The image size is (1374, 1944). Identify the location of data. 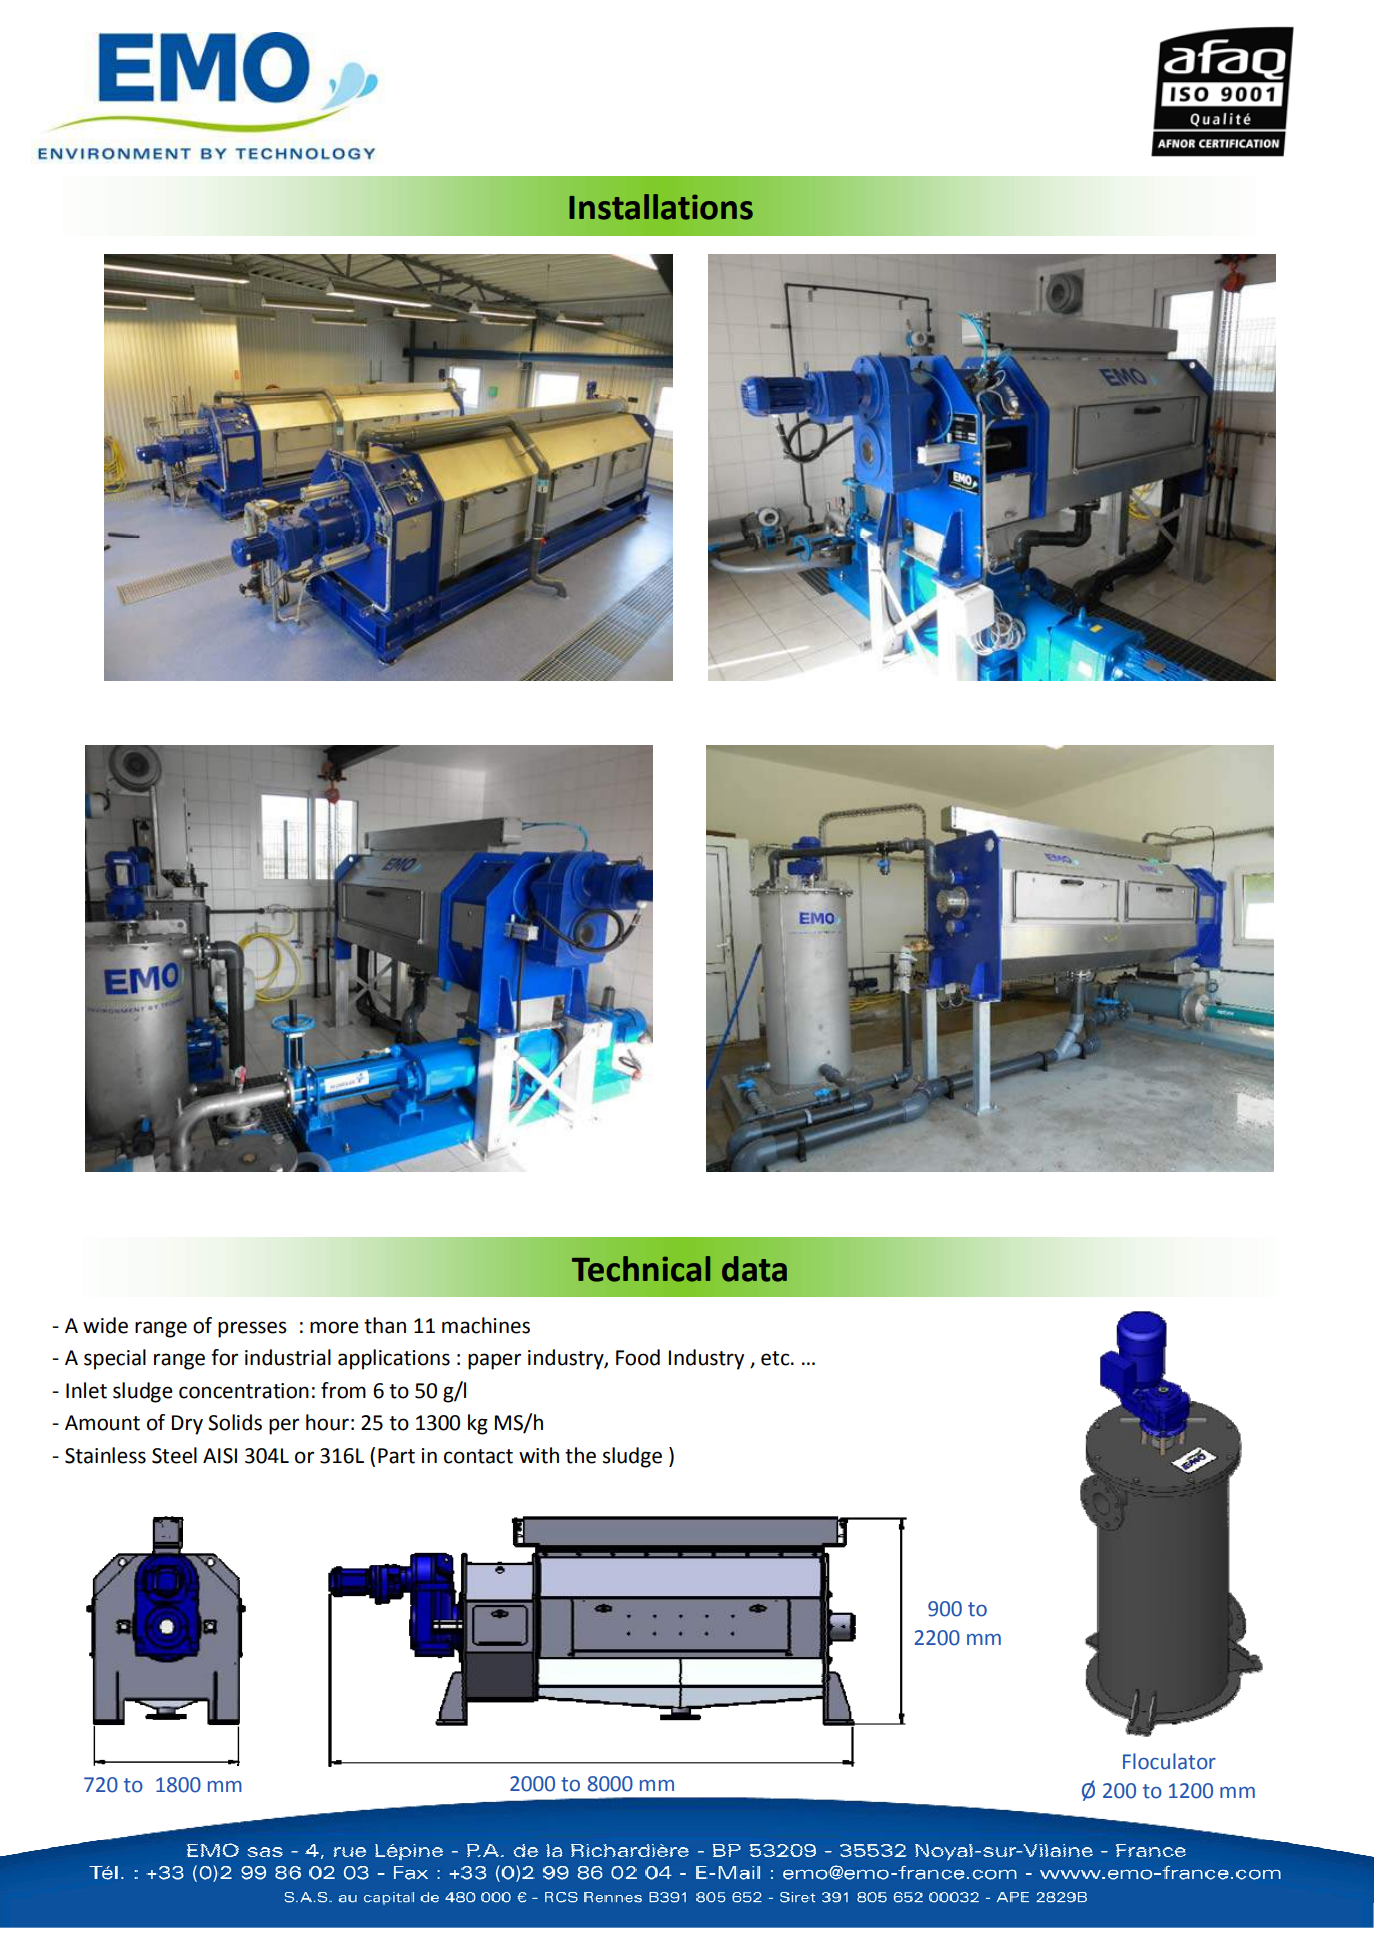
(754, 1269).
